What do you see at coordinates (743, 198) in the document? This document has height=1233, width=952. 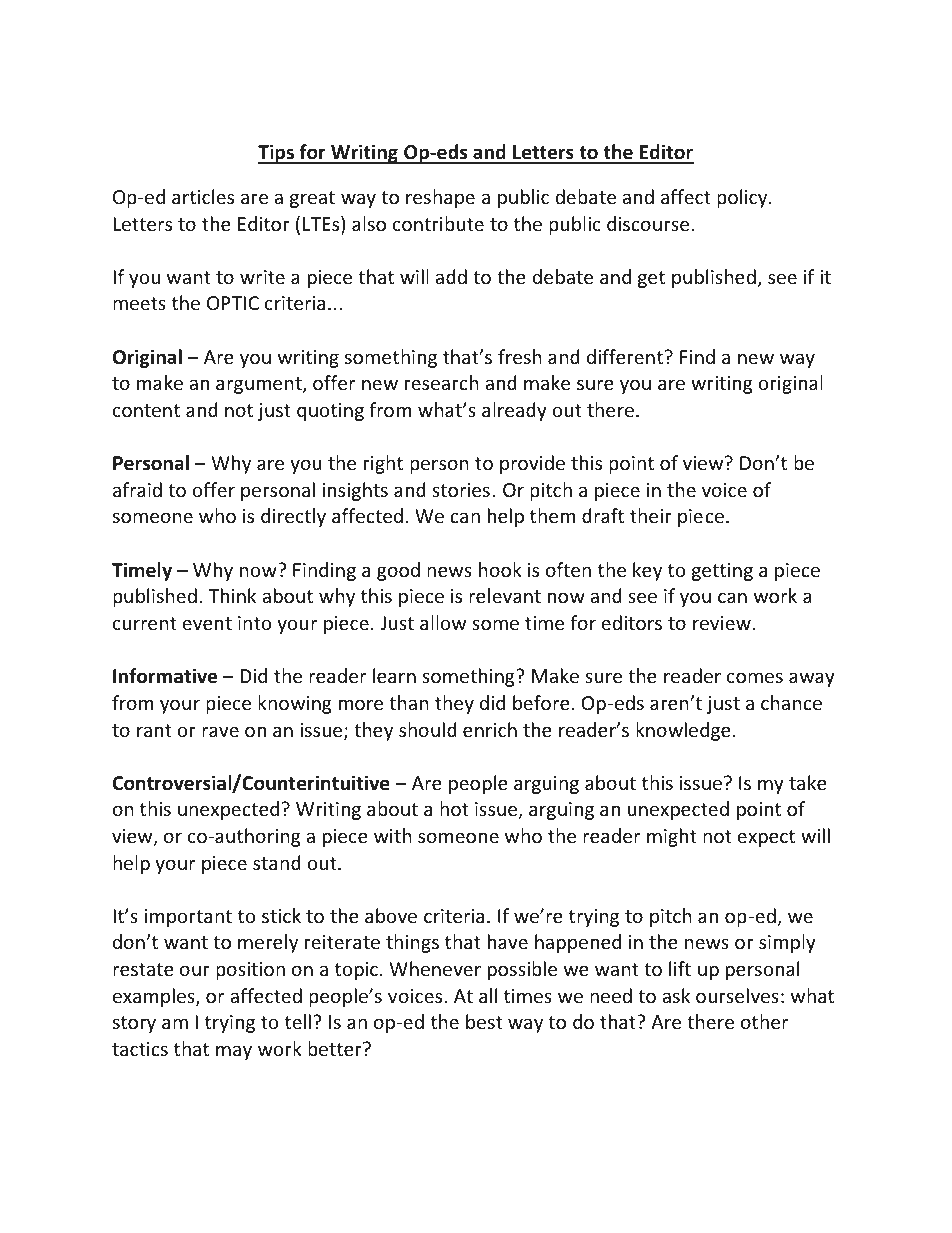 I see `policy` at bounding box center [743, 198].
